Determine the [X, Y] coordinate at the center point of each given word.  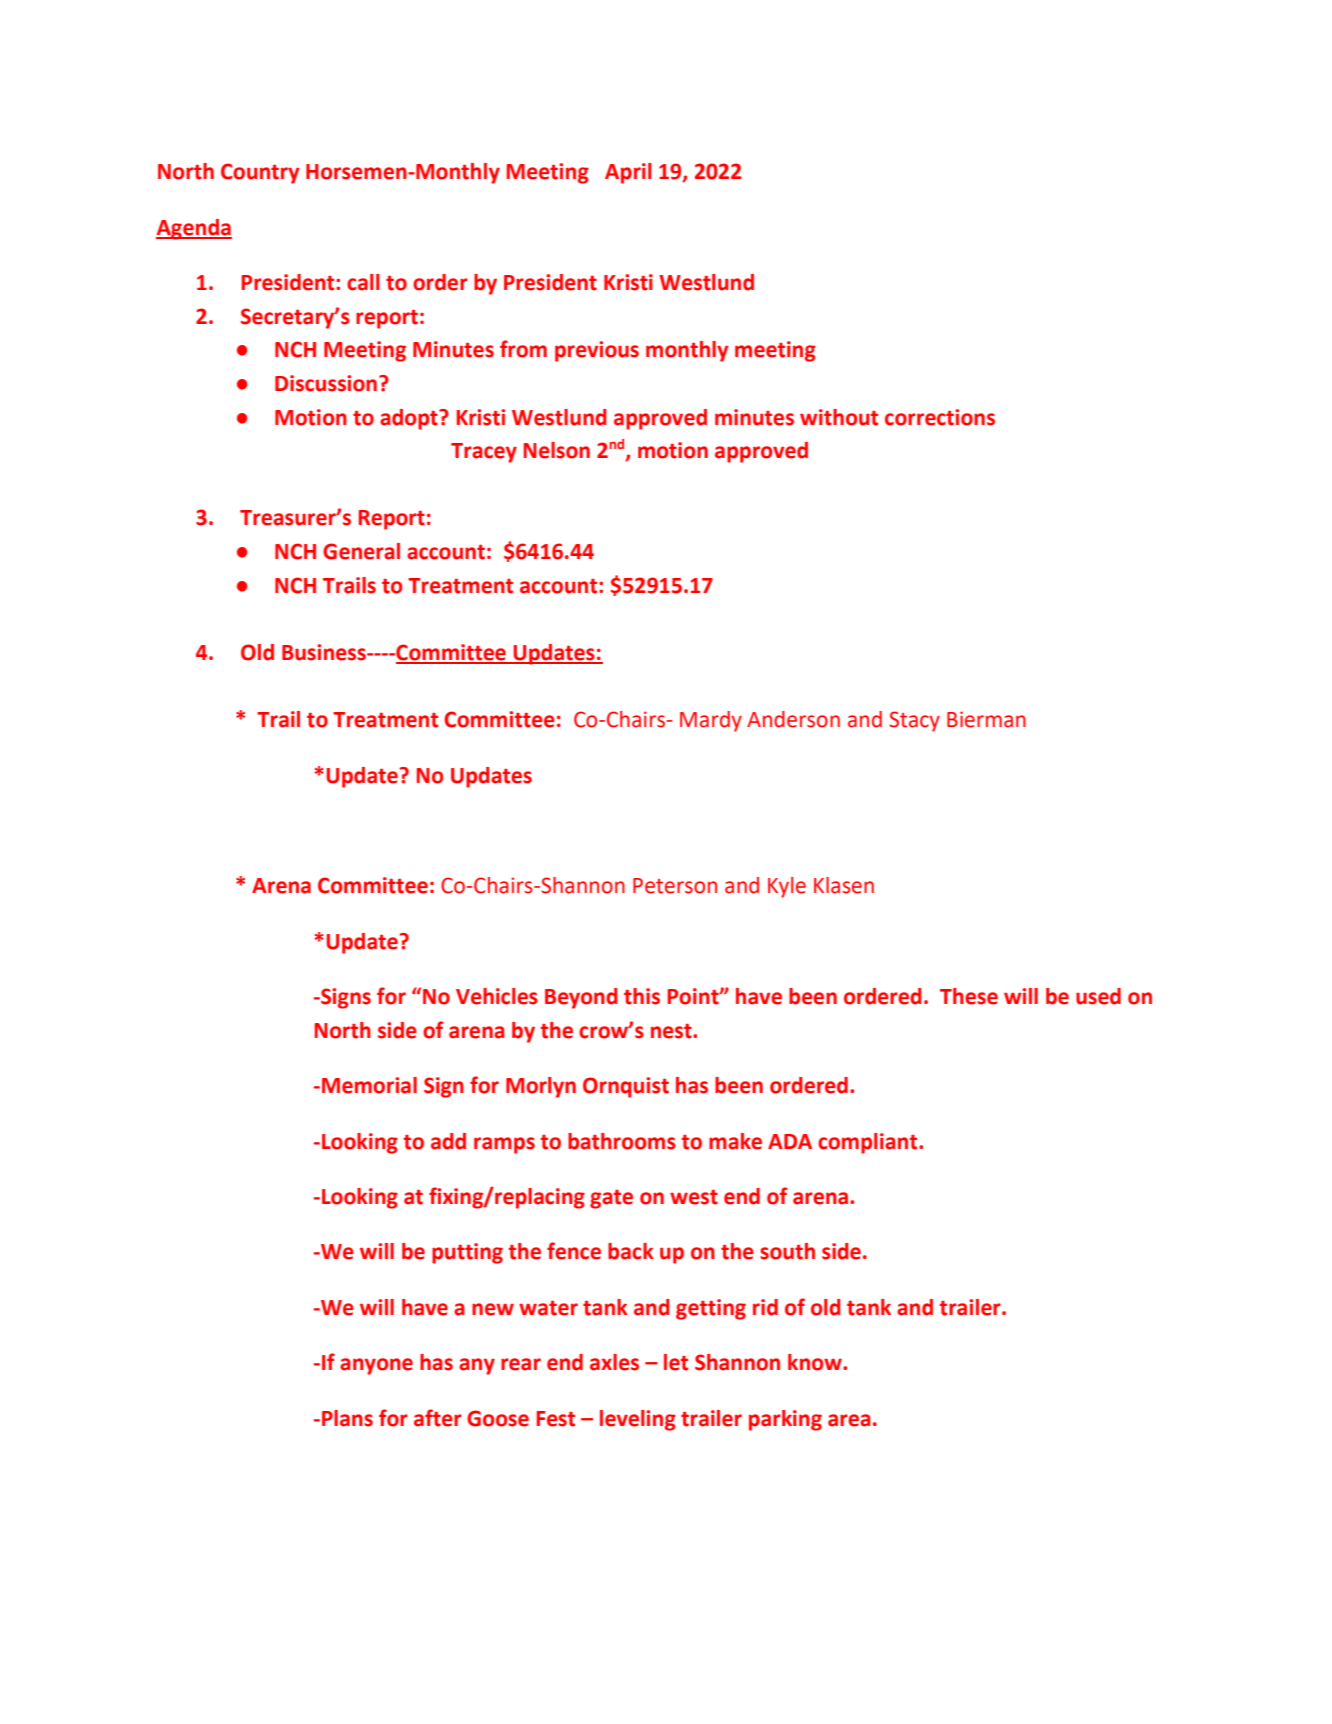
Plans [347, 1418]
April [628, 173]
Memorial [369, 1085]
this [642, 996]
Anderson [793, 719]
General [361, 551]
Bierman [986, 719]
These [969, 996]
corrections [940, 417]
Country [260, 173]
